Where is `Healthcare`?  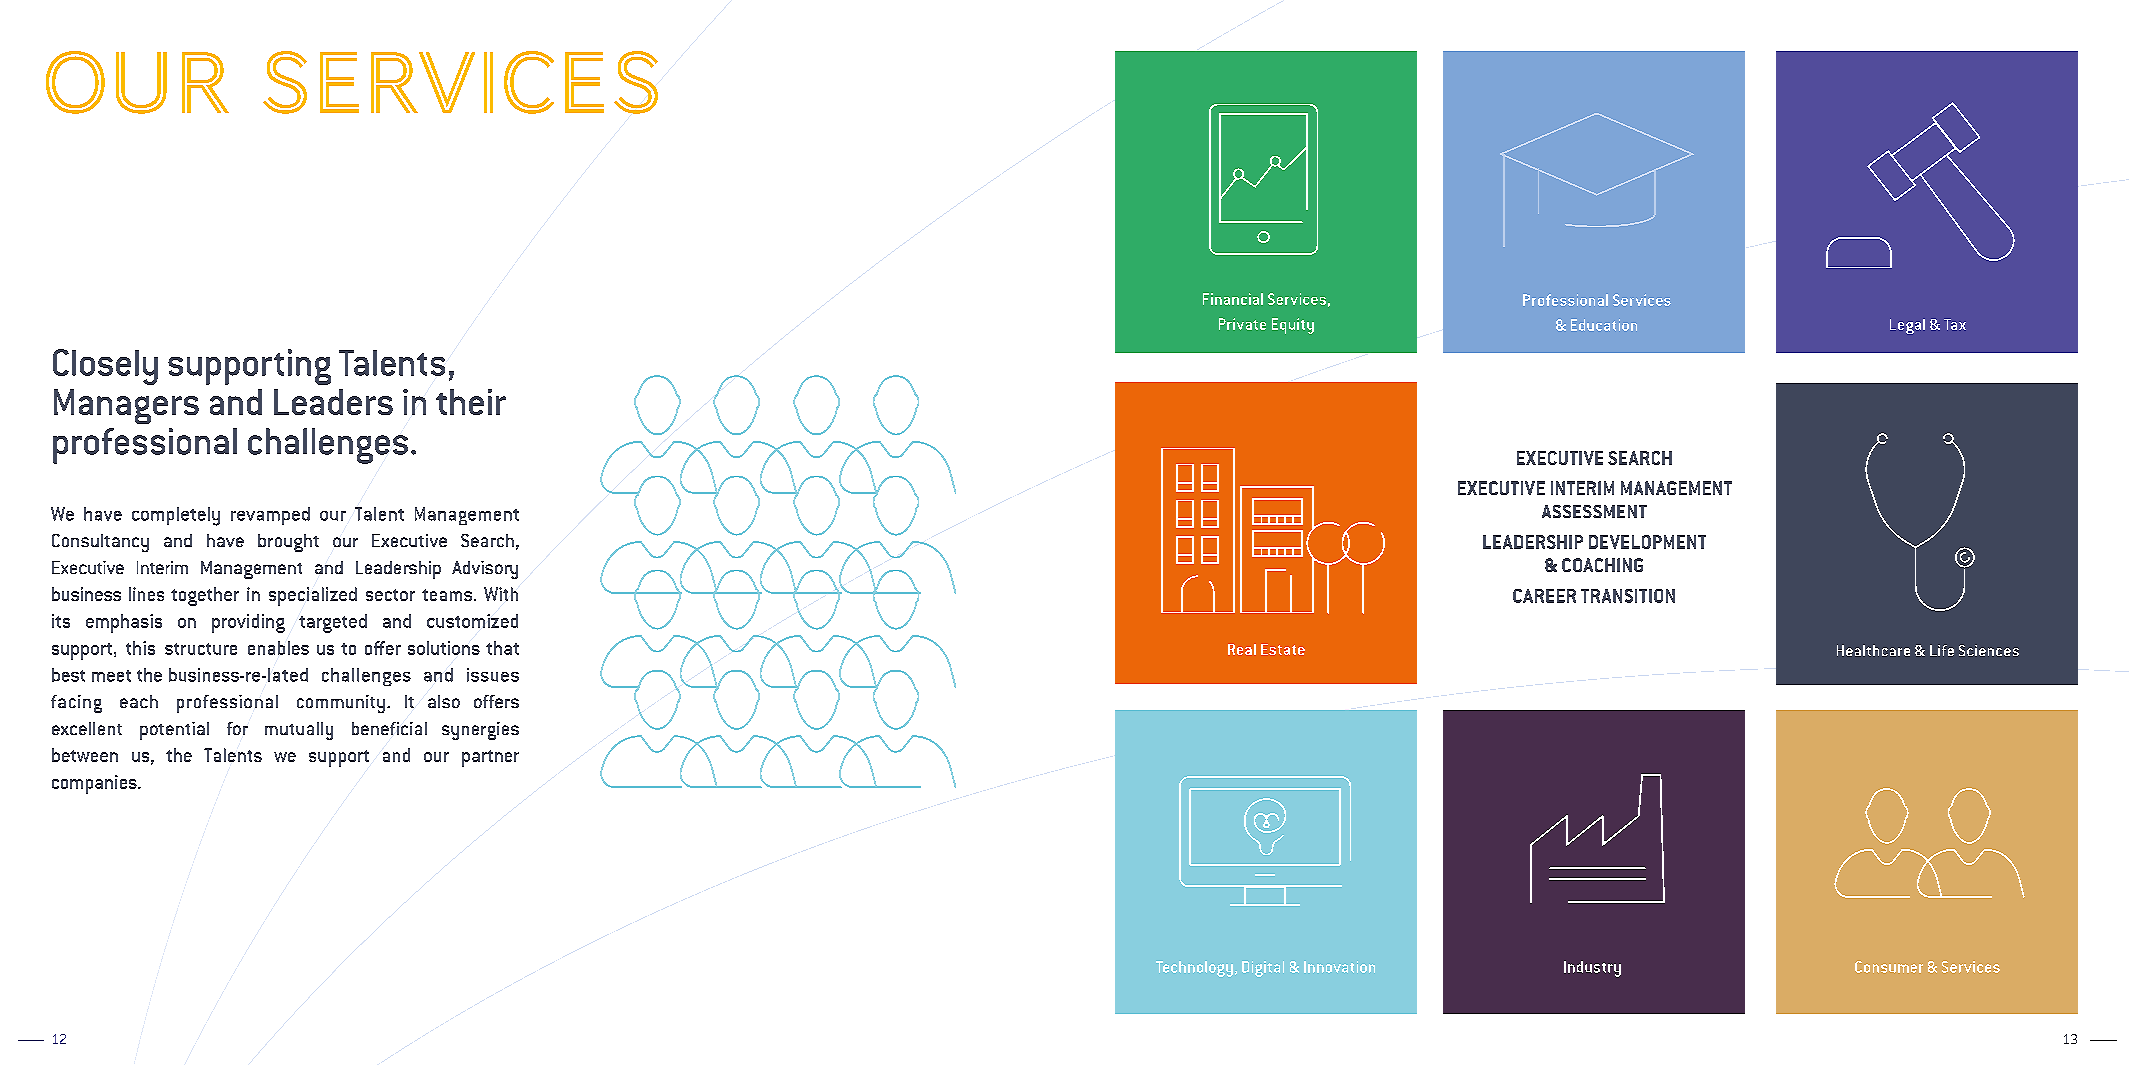 Healthcare is located at coordinates (1873, 650).
